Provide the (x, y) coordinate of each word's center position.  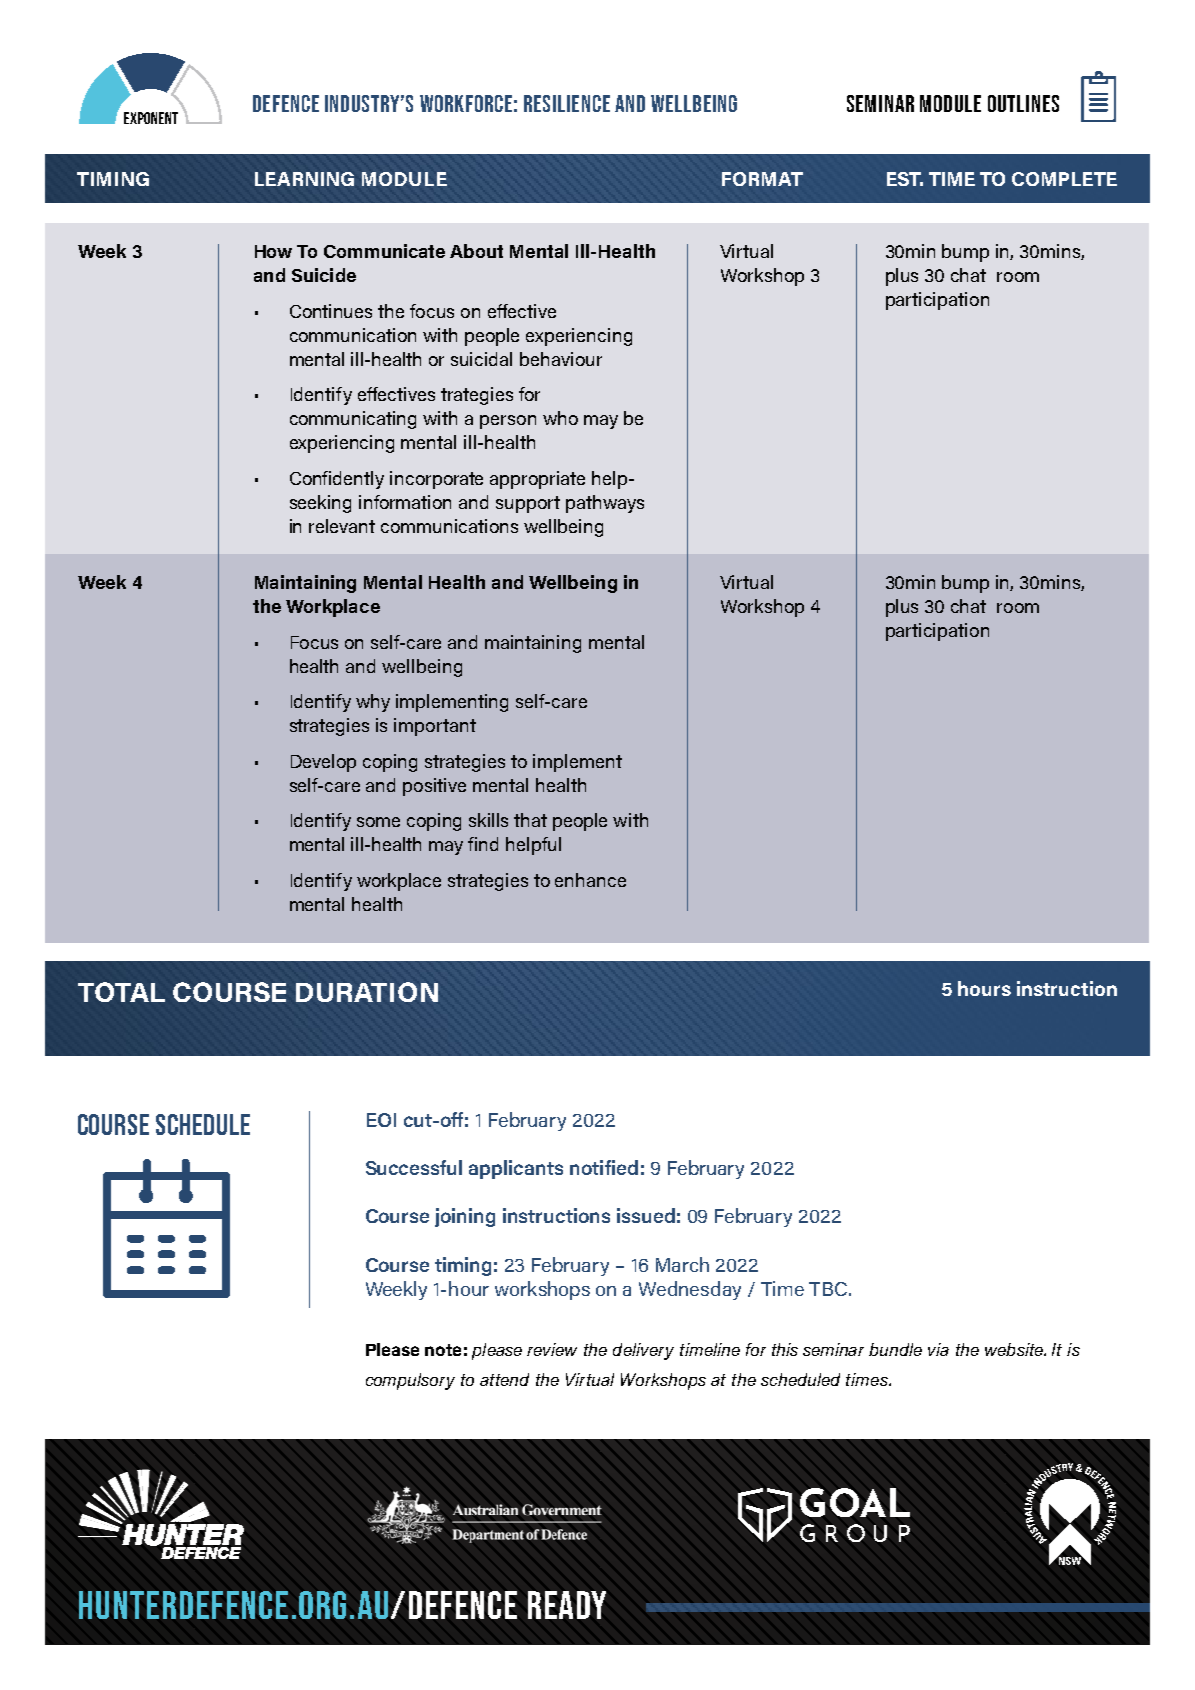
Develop (323, 763)
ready (567, 1605)
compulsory (410, 1381)
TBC (828, 1289)
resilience (567, 103)
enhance (590, 880)
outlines (1023, 103)
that (530, 820)
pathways (605, 504)
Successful (414, 1167)
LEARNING (304, 179)
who (560, 418)
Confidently (337, 480)
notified (604, 1167)
